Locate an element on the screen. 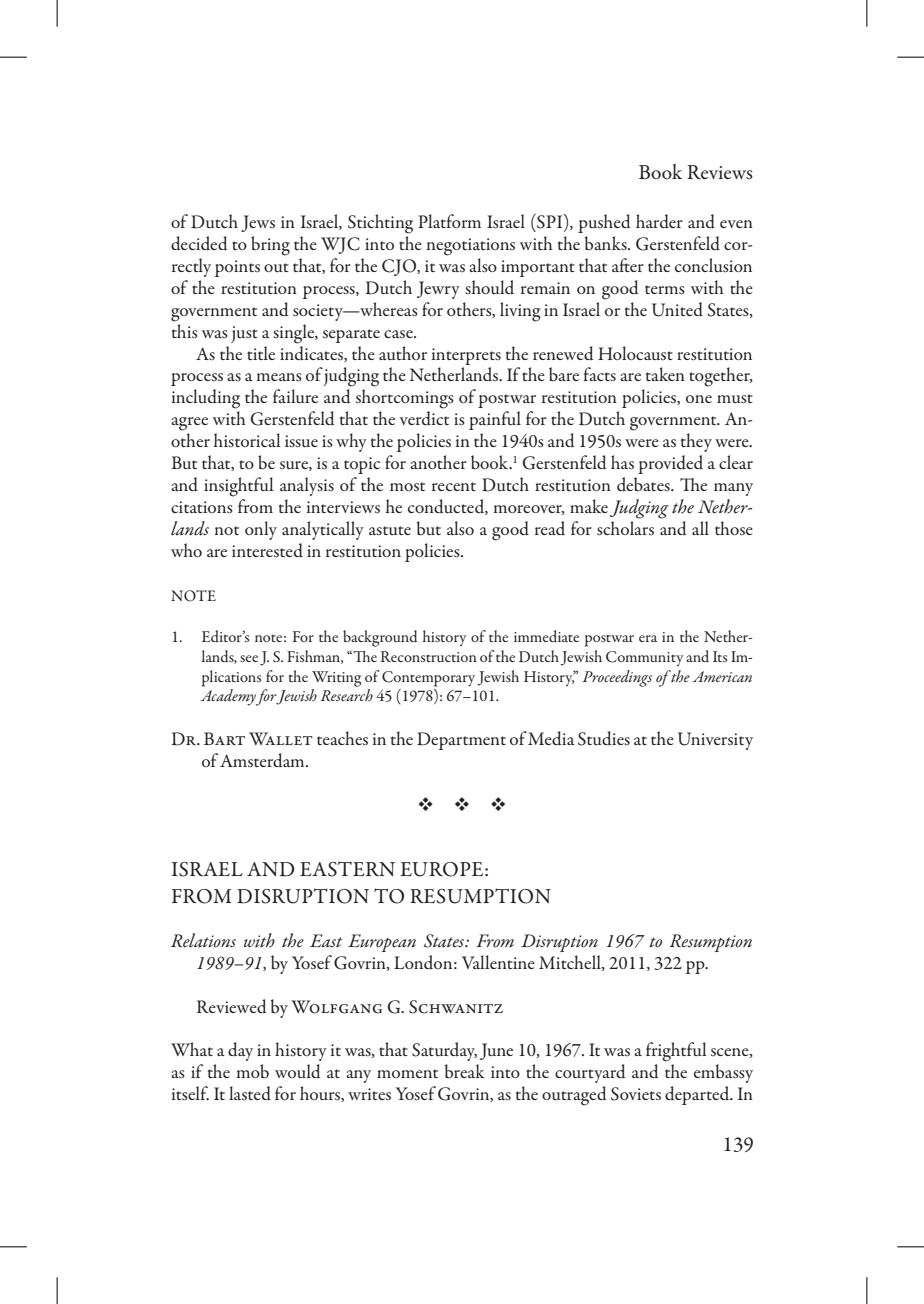 This screenshot has width=924, height=1304. Amsterdam is located at coordinates (263, 760).
